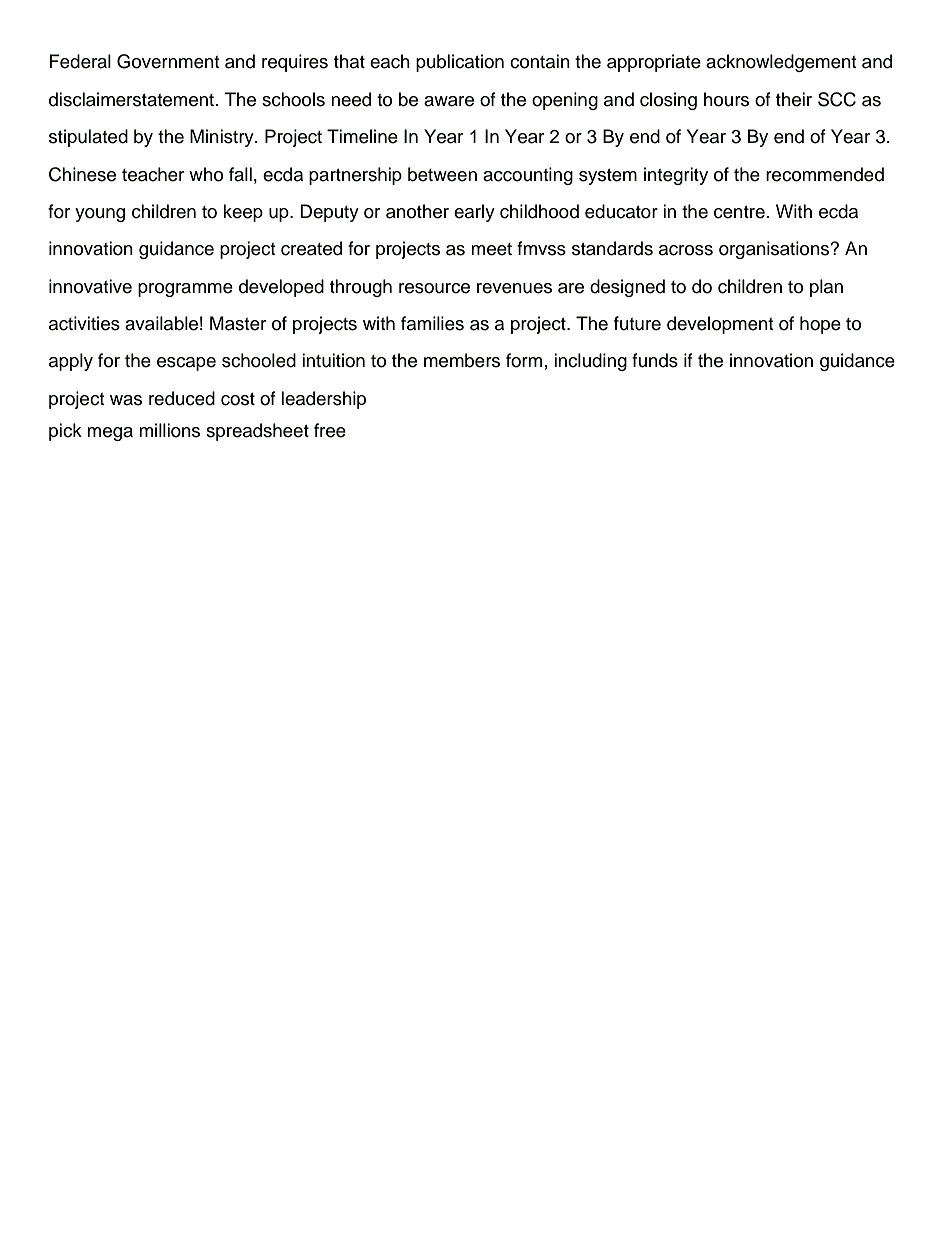 Image resolution: width=952 pixels, height=1233 pixels. What do you see at coordinates (206, 174) in the screenshot?
I see `who` at bounding box center [206, 174].
